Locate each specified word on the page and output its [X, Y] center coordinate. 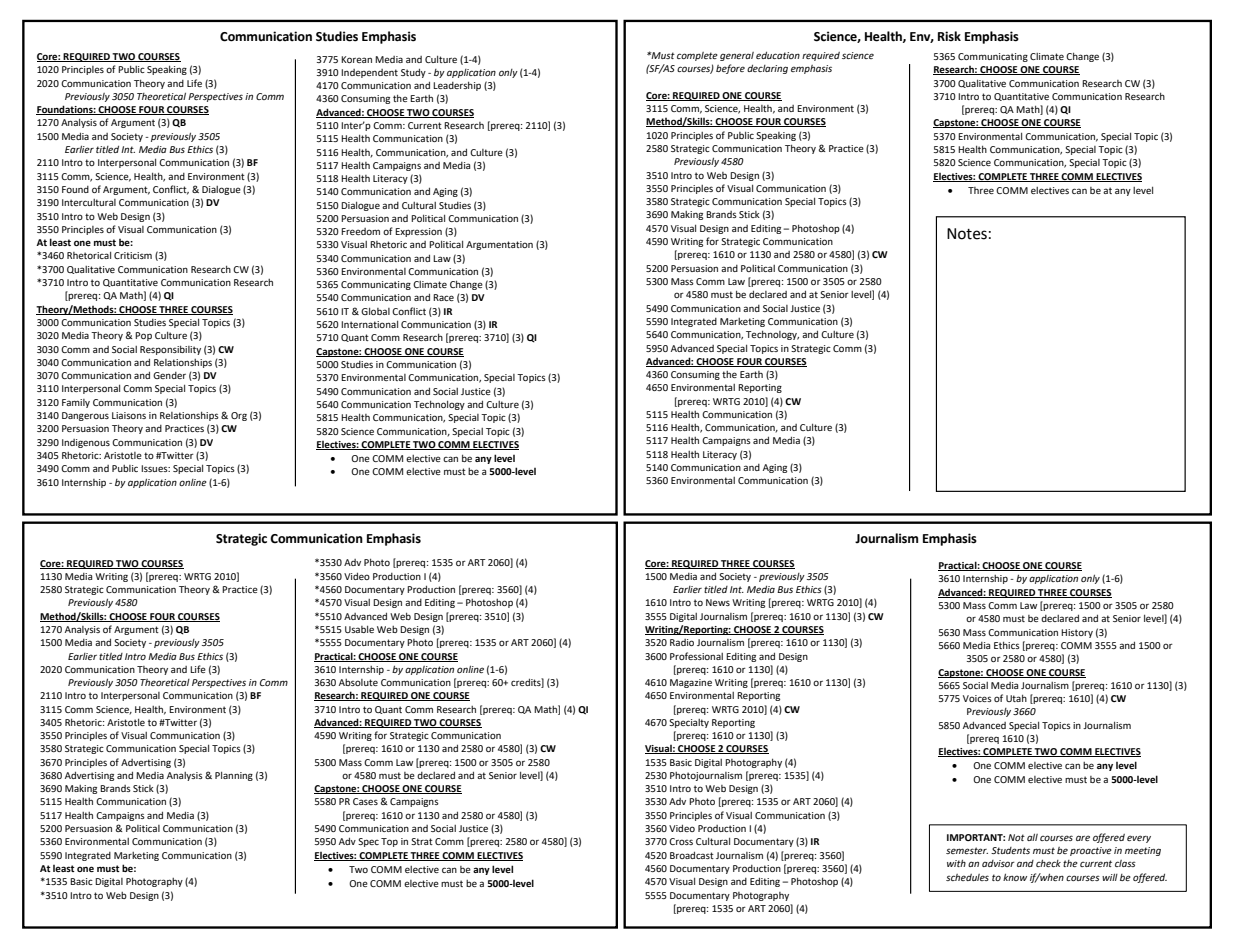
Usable [359, 629]
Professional [696, 656]
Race [443, 297]
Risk [949, 36]
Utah [1016, 698]
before [730, 69]
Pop [143, 336]
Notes [967, 234]
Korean [356, 59]
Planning [234, 776]
